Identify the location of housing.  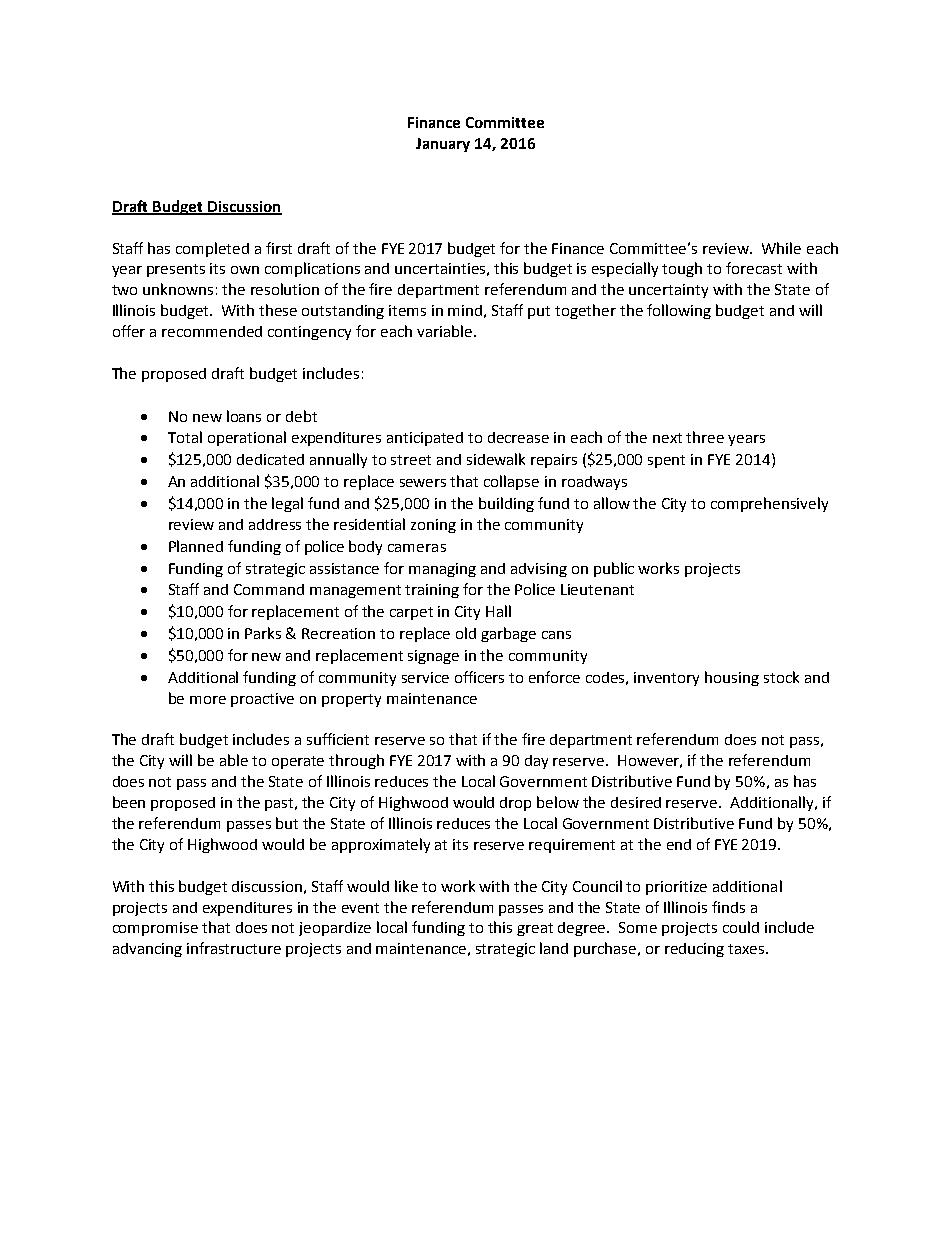
(732, 678).
